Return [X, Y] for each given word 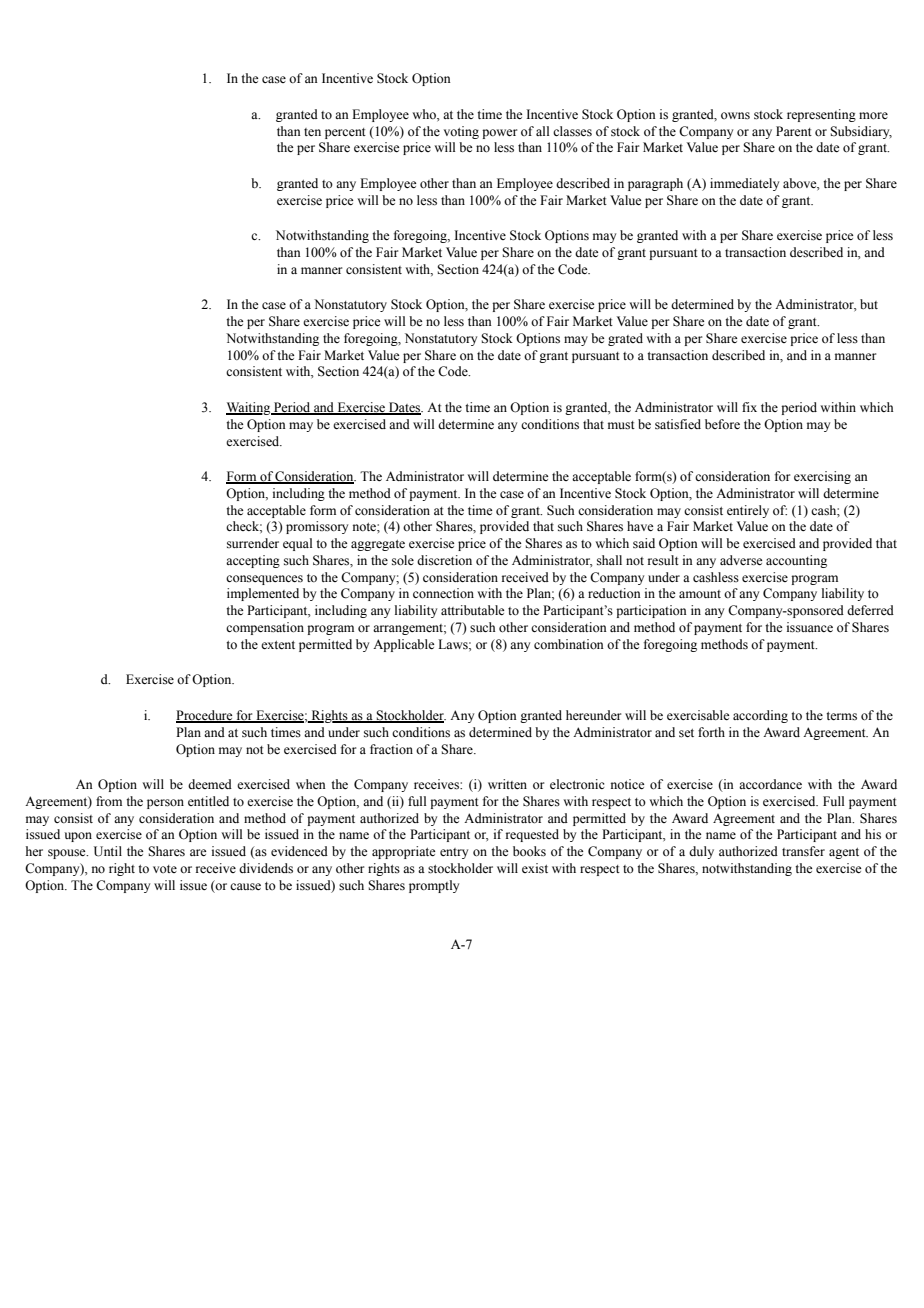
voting [461, 132]
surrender [253, 543]
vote [165, 869]
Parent [794, 131]
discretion [444, 560]
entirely [748, 511]
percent [345, 133]
